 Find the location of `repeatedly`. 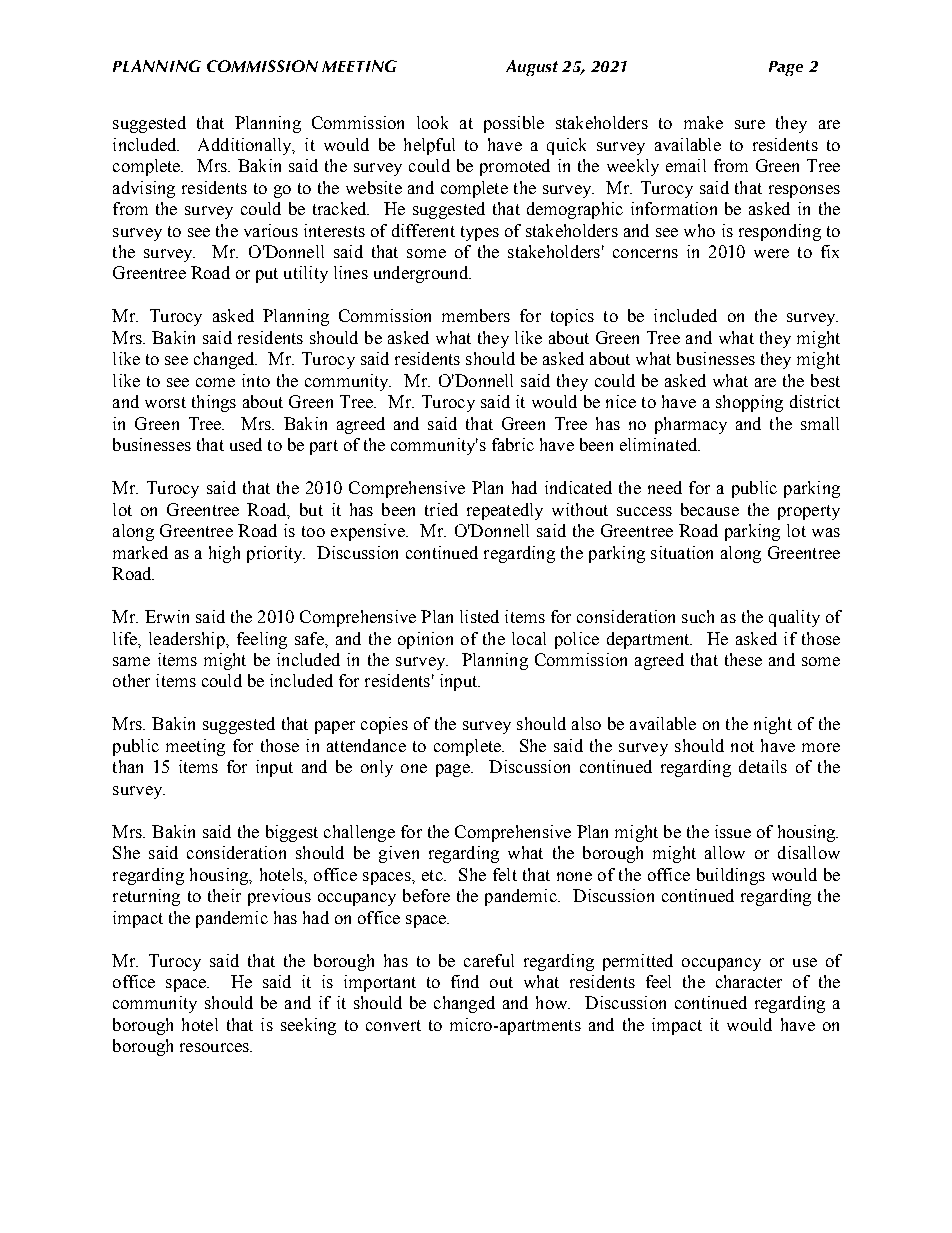

repeatedly is located at coordinates (505, 511).
